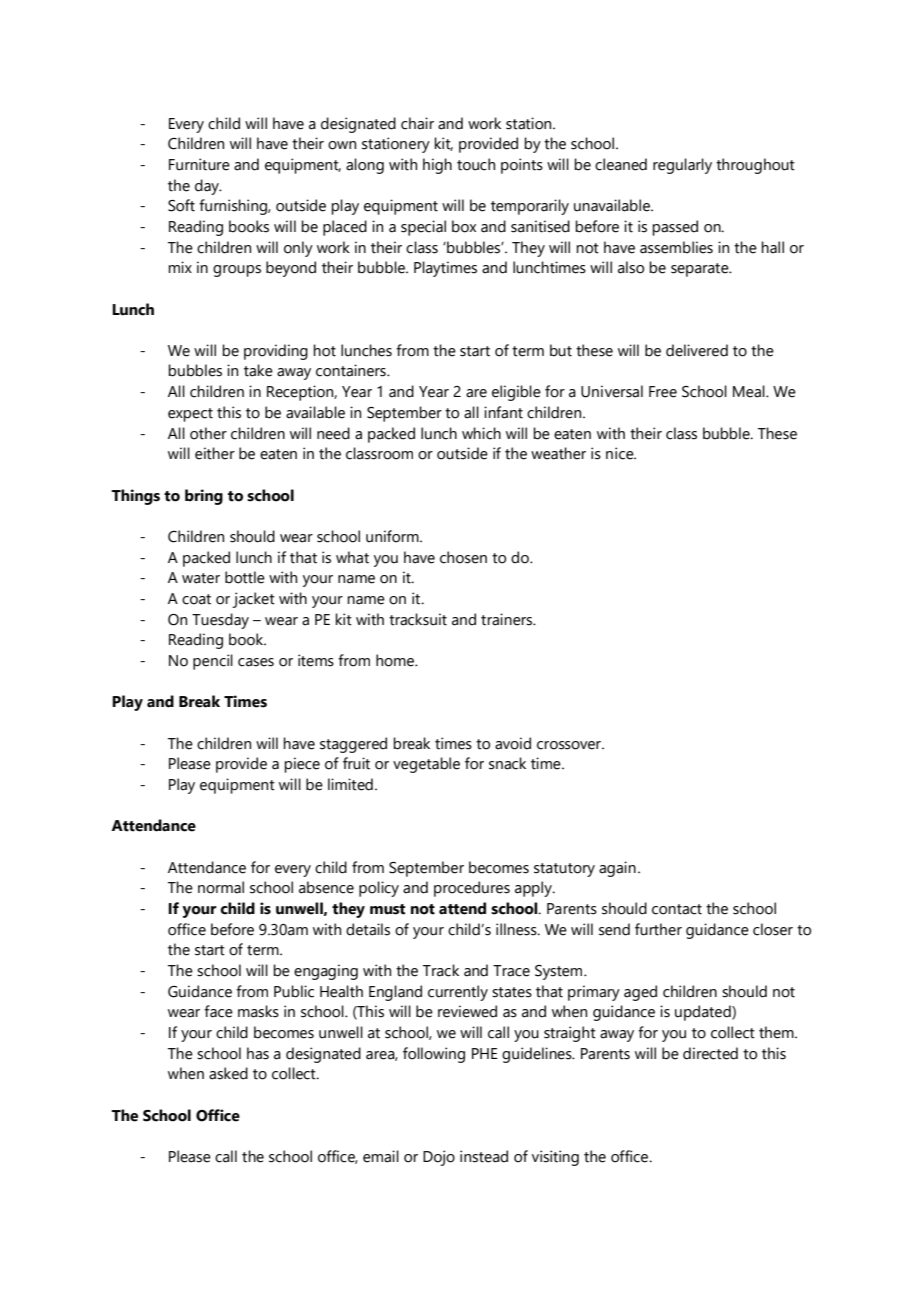  Describe the element at coordinates (221, 887) in the document. I see `normal` at that location.
